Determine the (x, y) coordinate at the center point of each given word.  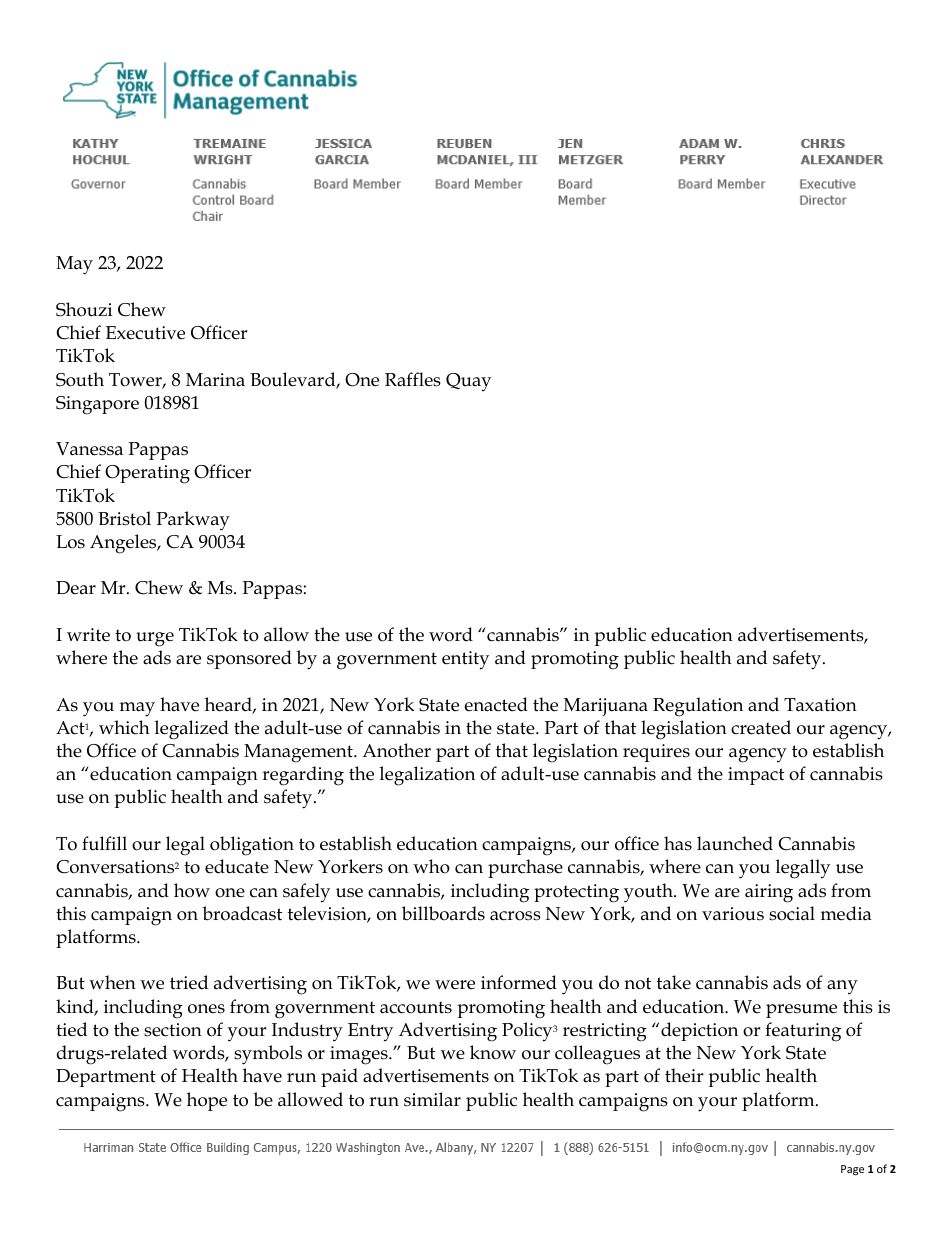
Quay (468, 382)
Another (396, 750)
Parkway (193, 521)
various (733, 914)
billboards (443, 913)
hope (207, 1101)
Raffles (413, 379)
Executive (145, 333)
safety (798, 660)
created (761, 727)
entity (465, 660)
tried (189, 982)
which (124, 727)
